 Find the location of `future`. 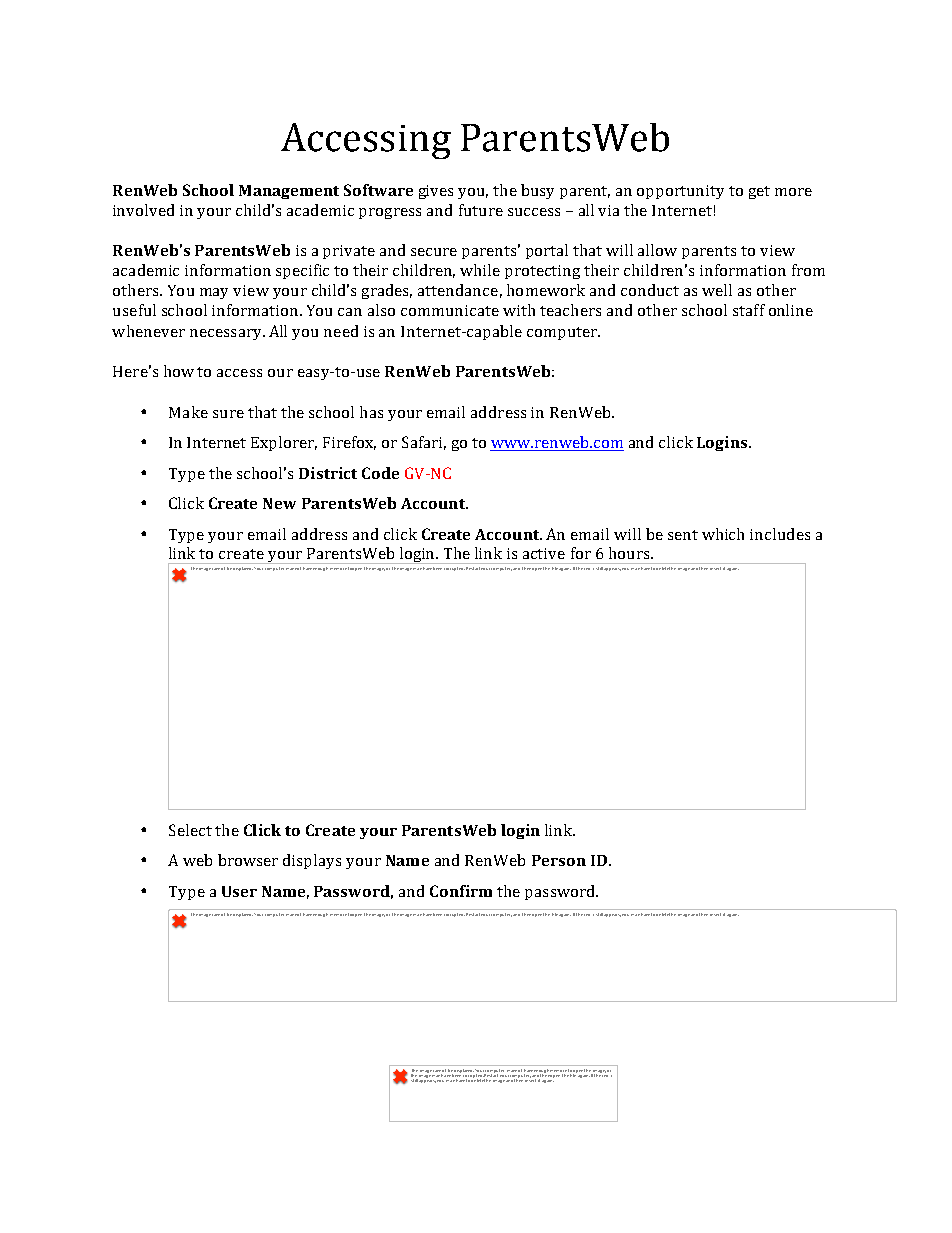

future is located at coordinates (481, 210).
